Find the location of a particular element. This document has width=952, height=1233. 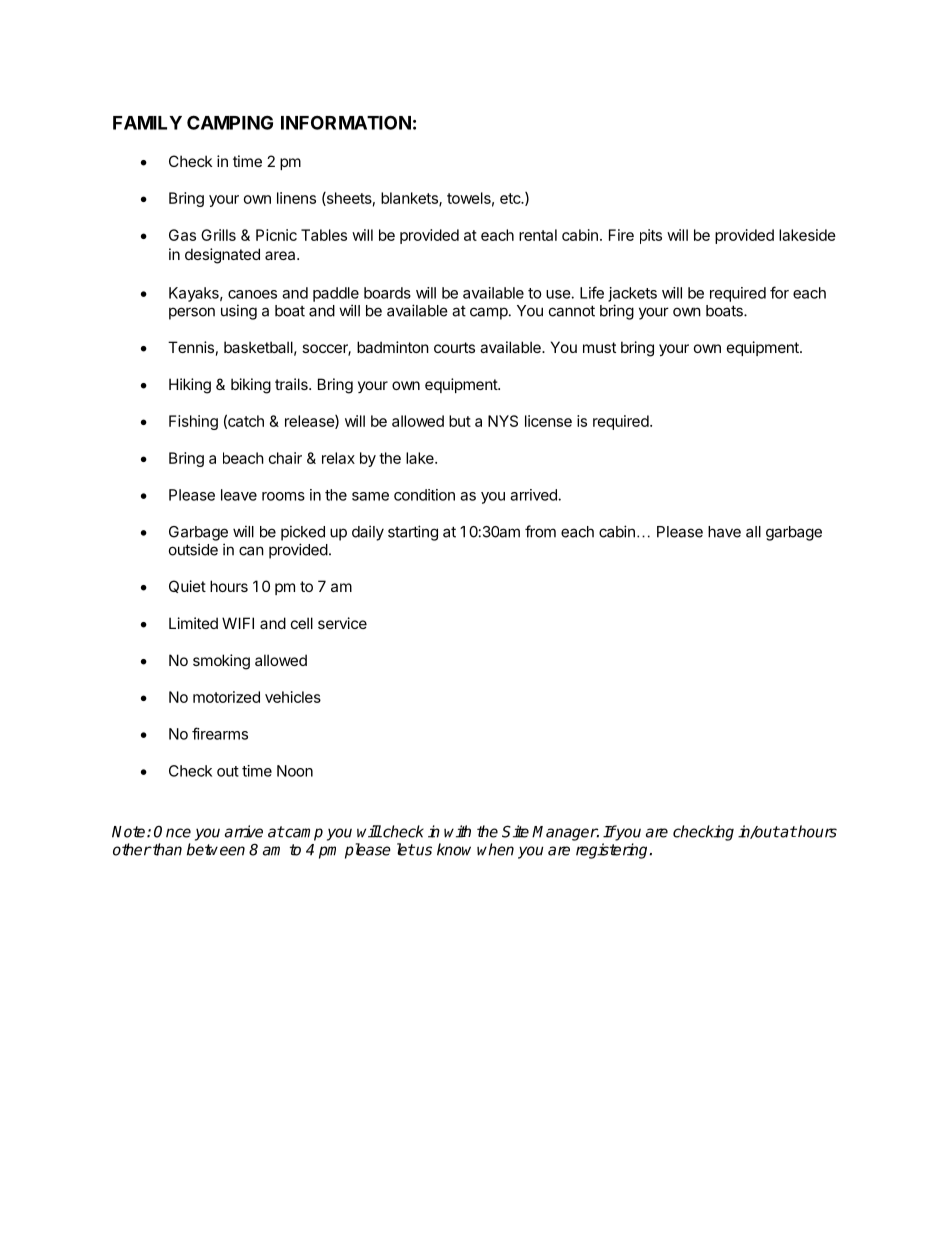

have is located at coordinates (724, 532).
